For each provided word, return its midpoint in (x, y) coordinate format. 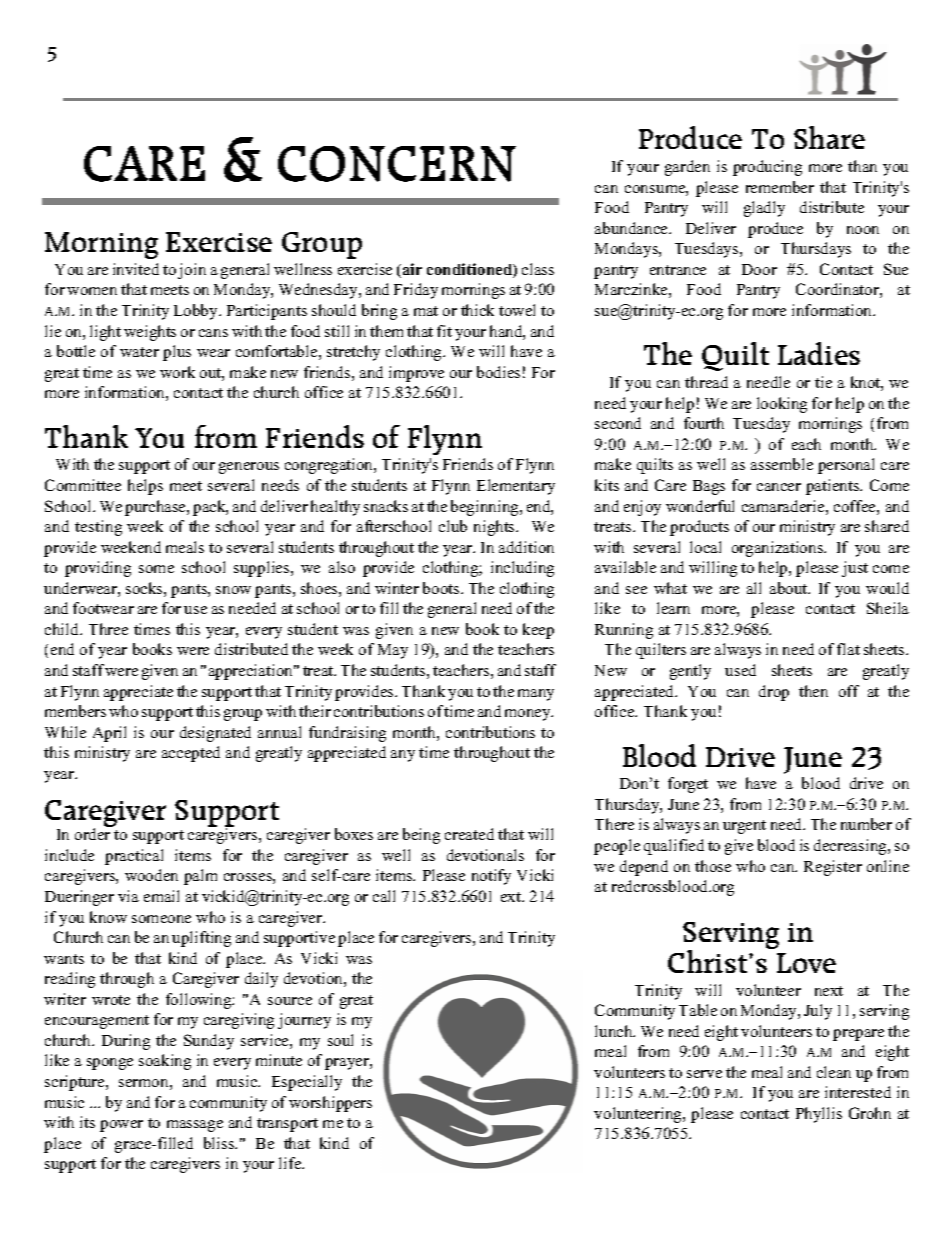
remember (780, 187)
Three (108, 629)
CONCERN (397, 164)
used (740, 670)
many (536, 695)
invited (136, 269)
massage (195, 1126)
